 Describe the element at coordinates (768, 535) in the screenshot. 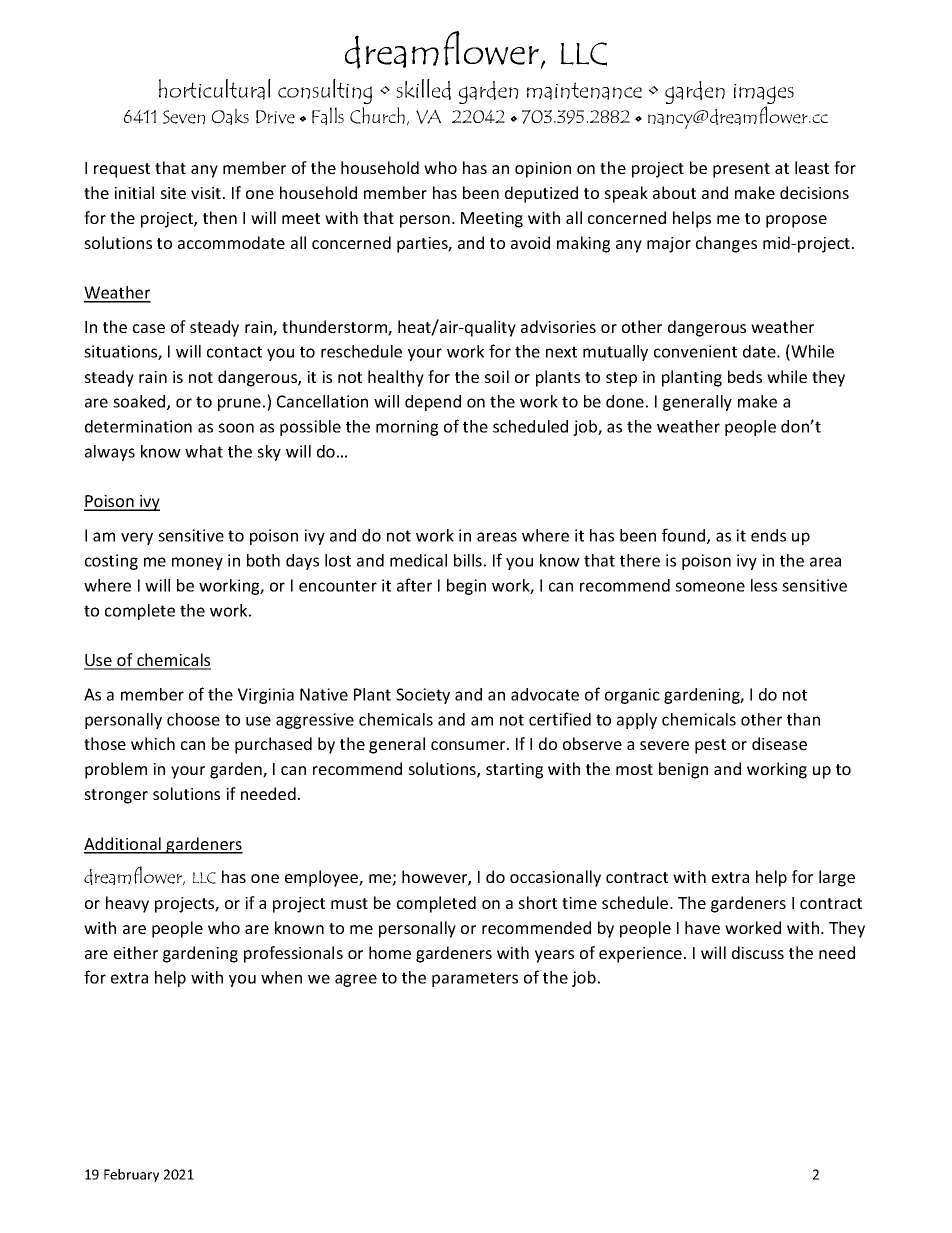

I see `ends` at that location.
